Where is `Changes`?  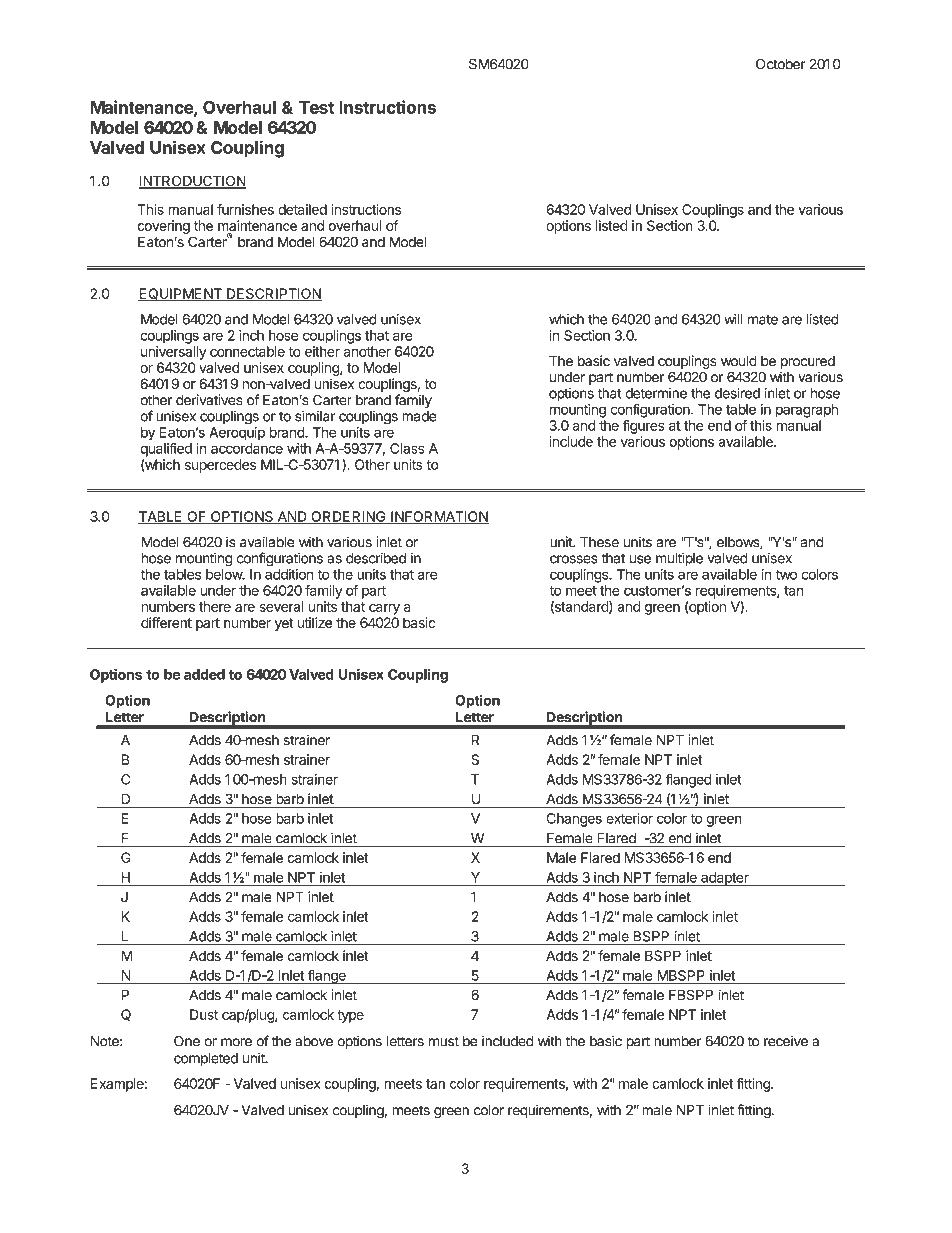
Changes is located at coordinates (574, 820).
